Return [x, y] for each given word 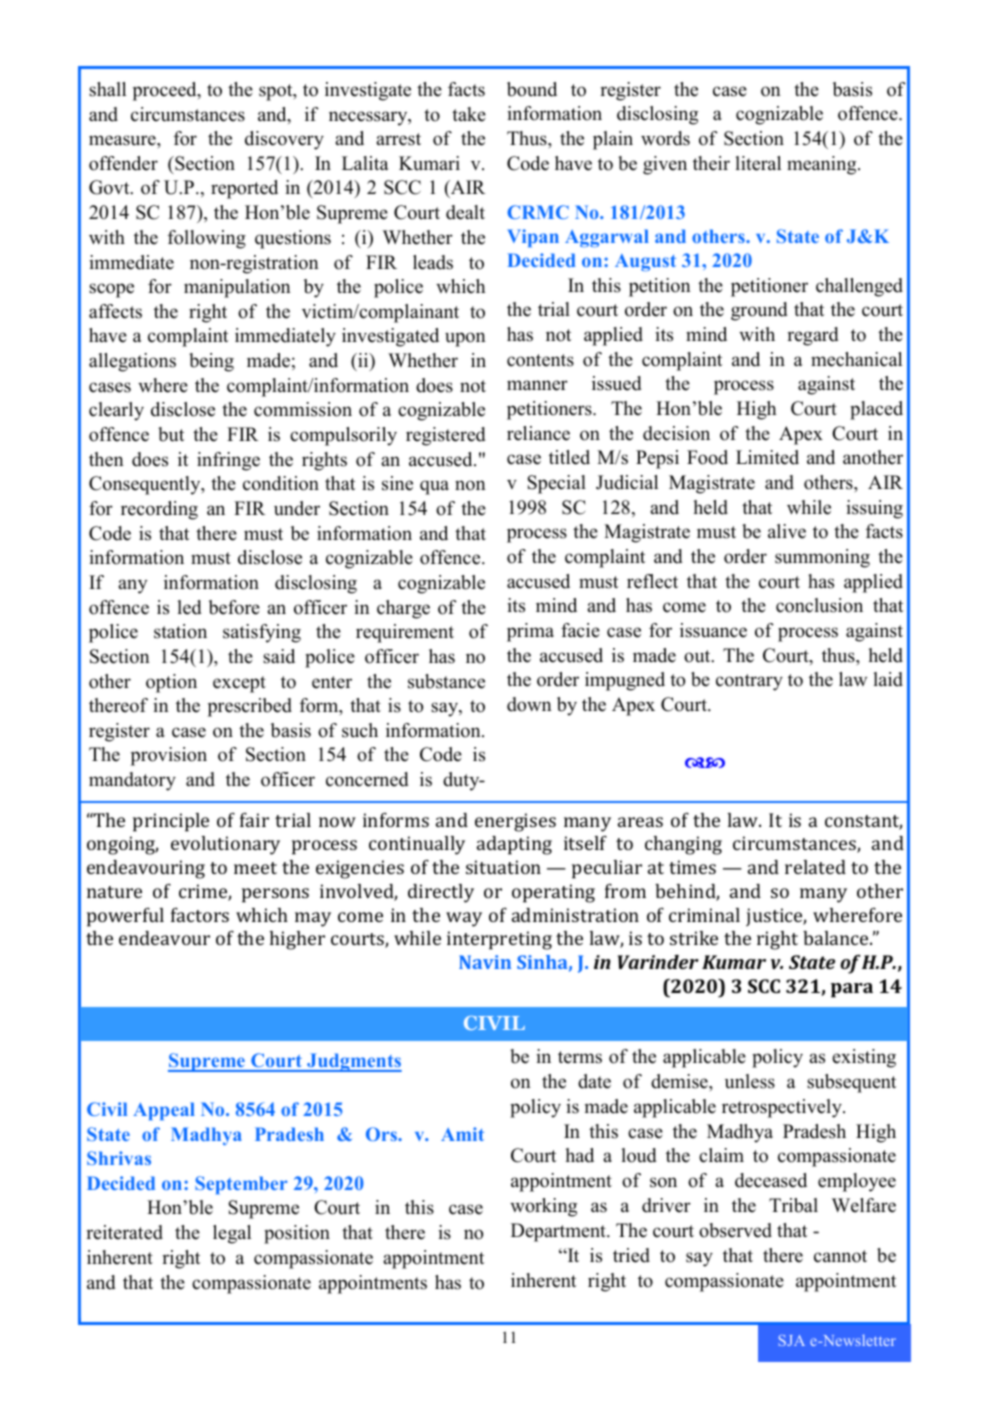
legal [232, 1234]
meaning [823, 165]
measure [123, 140]
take [469, 114]
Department [559, 1232]
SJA [791, 1340]
